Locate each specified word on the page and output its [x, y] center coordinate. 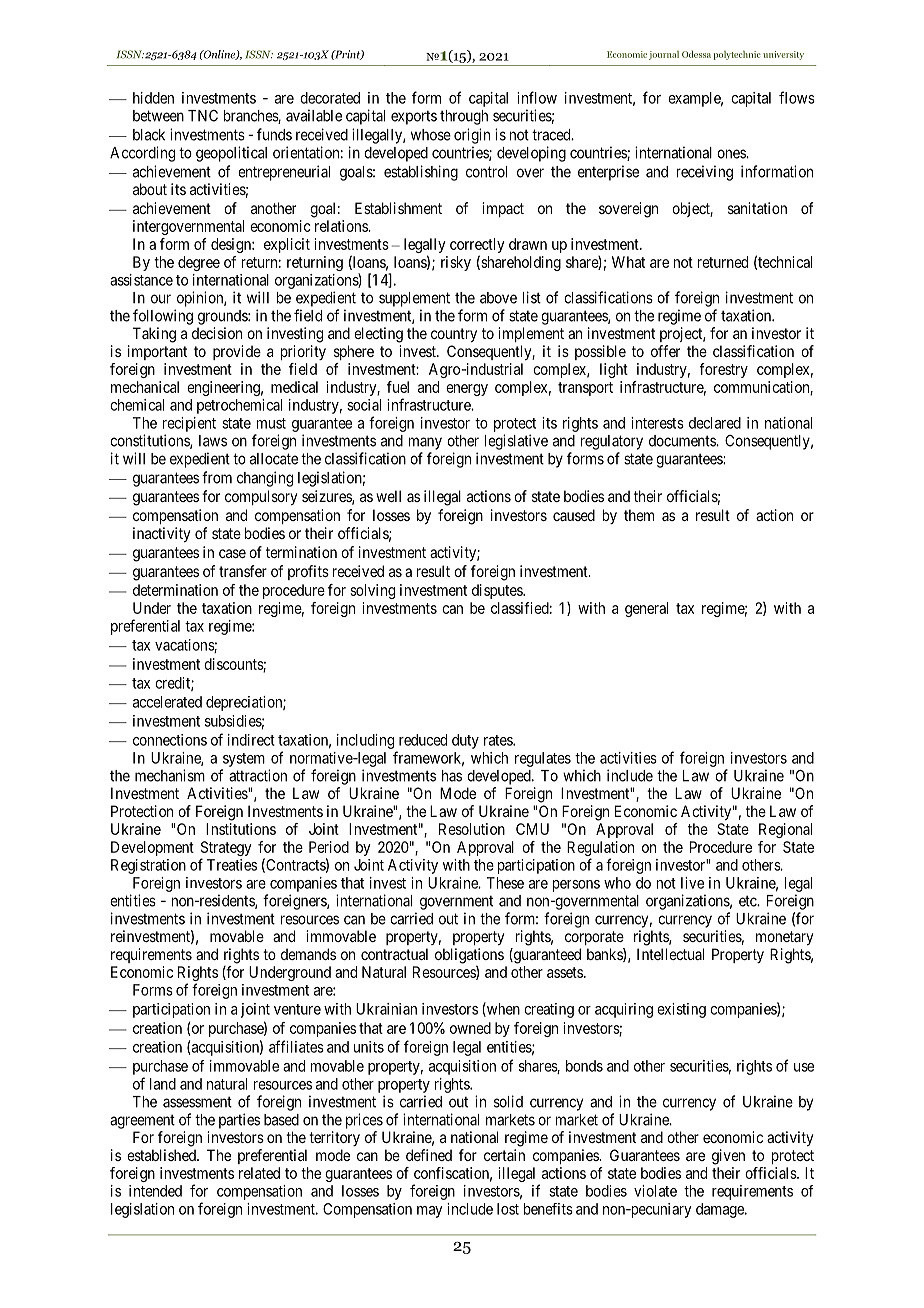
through [464, 117]
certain [504, 1155]
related [259, 1173]
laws [213, 441]
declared [715, 423]
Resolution [472, 829]
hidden [153, 98]
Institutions [241, 829]
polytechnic [737, 55]
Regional [785, 830]
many [425, 443]
